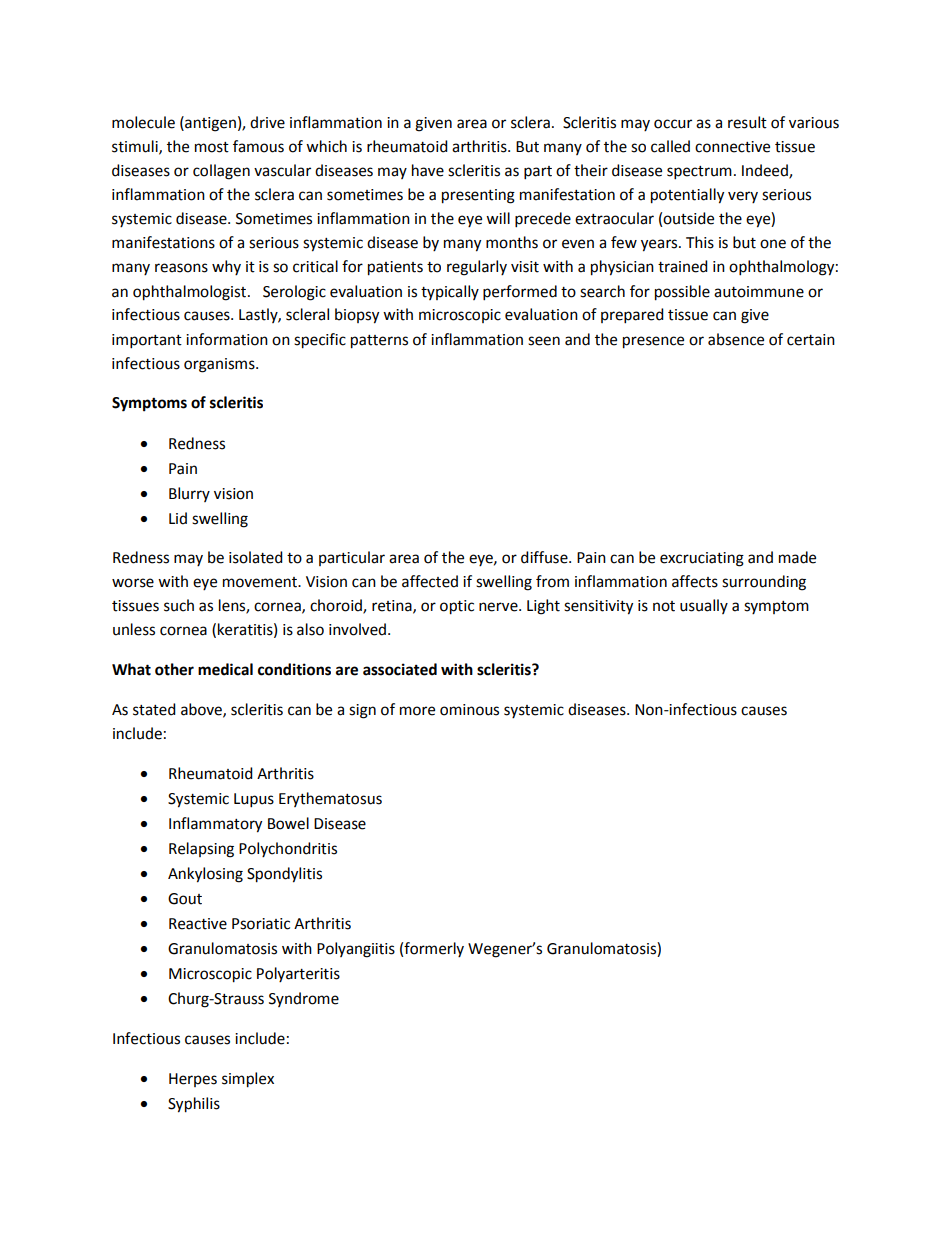  I want to click on Herpes, so click(193, 1080).
